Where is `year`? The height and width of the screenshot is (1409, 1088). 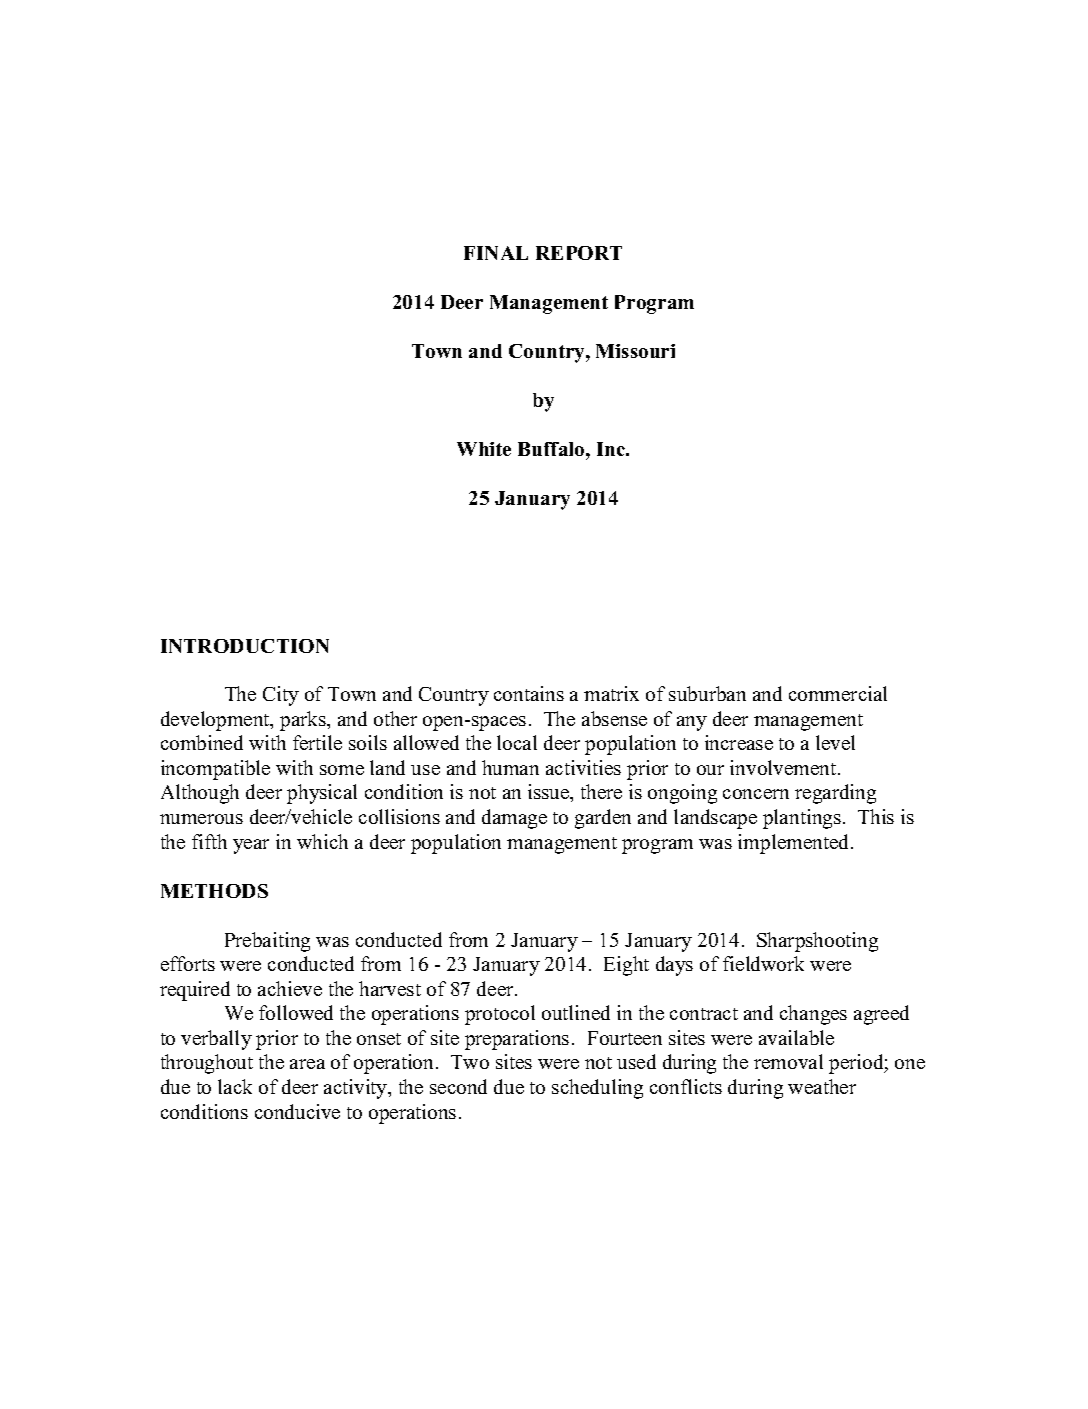
year is located at coordinates (251, 846).
